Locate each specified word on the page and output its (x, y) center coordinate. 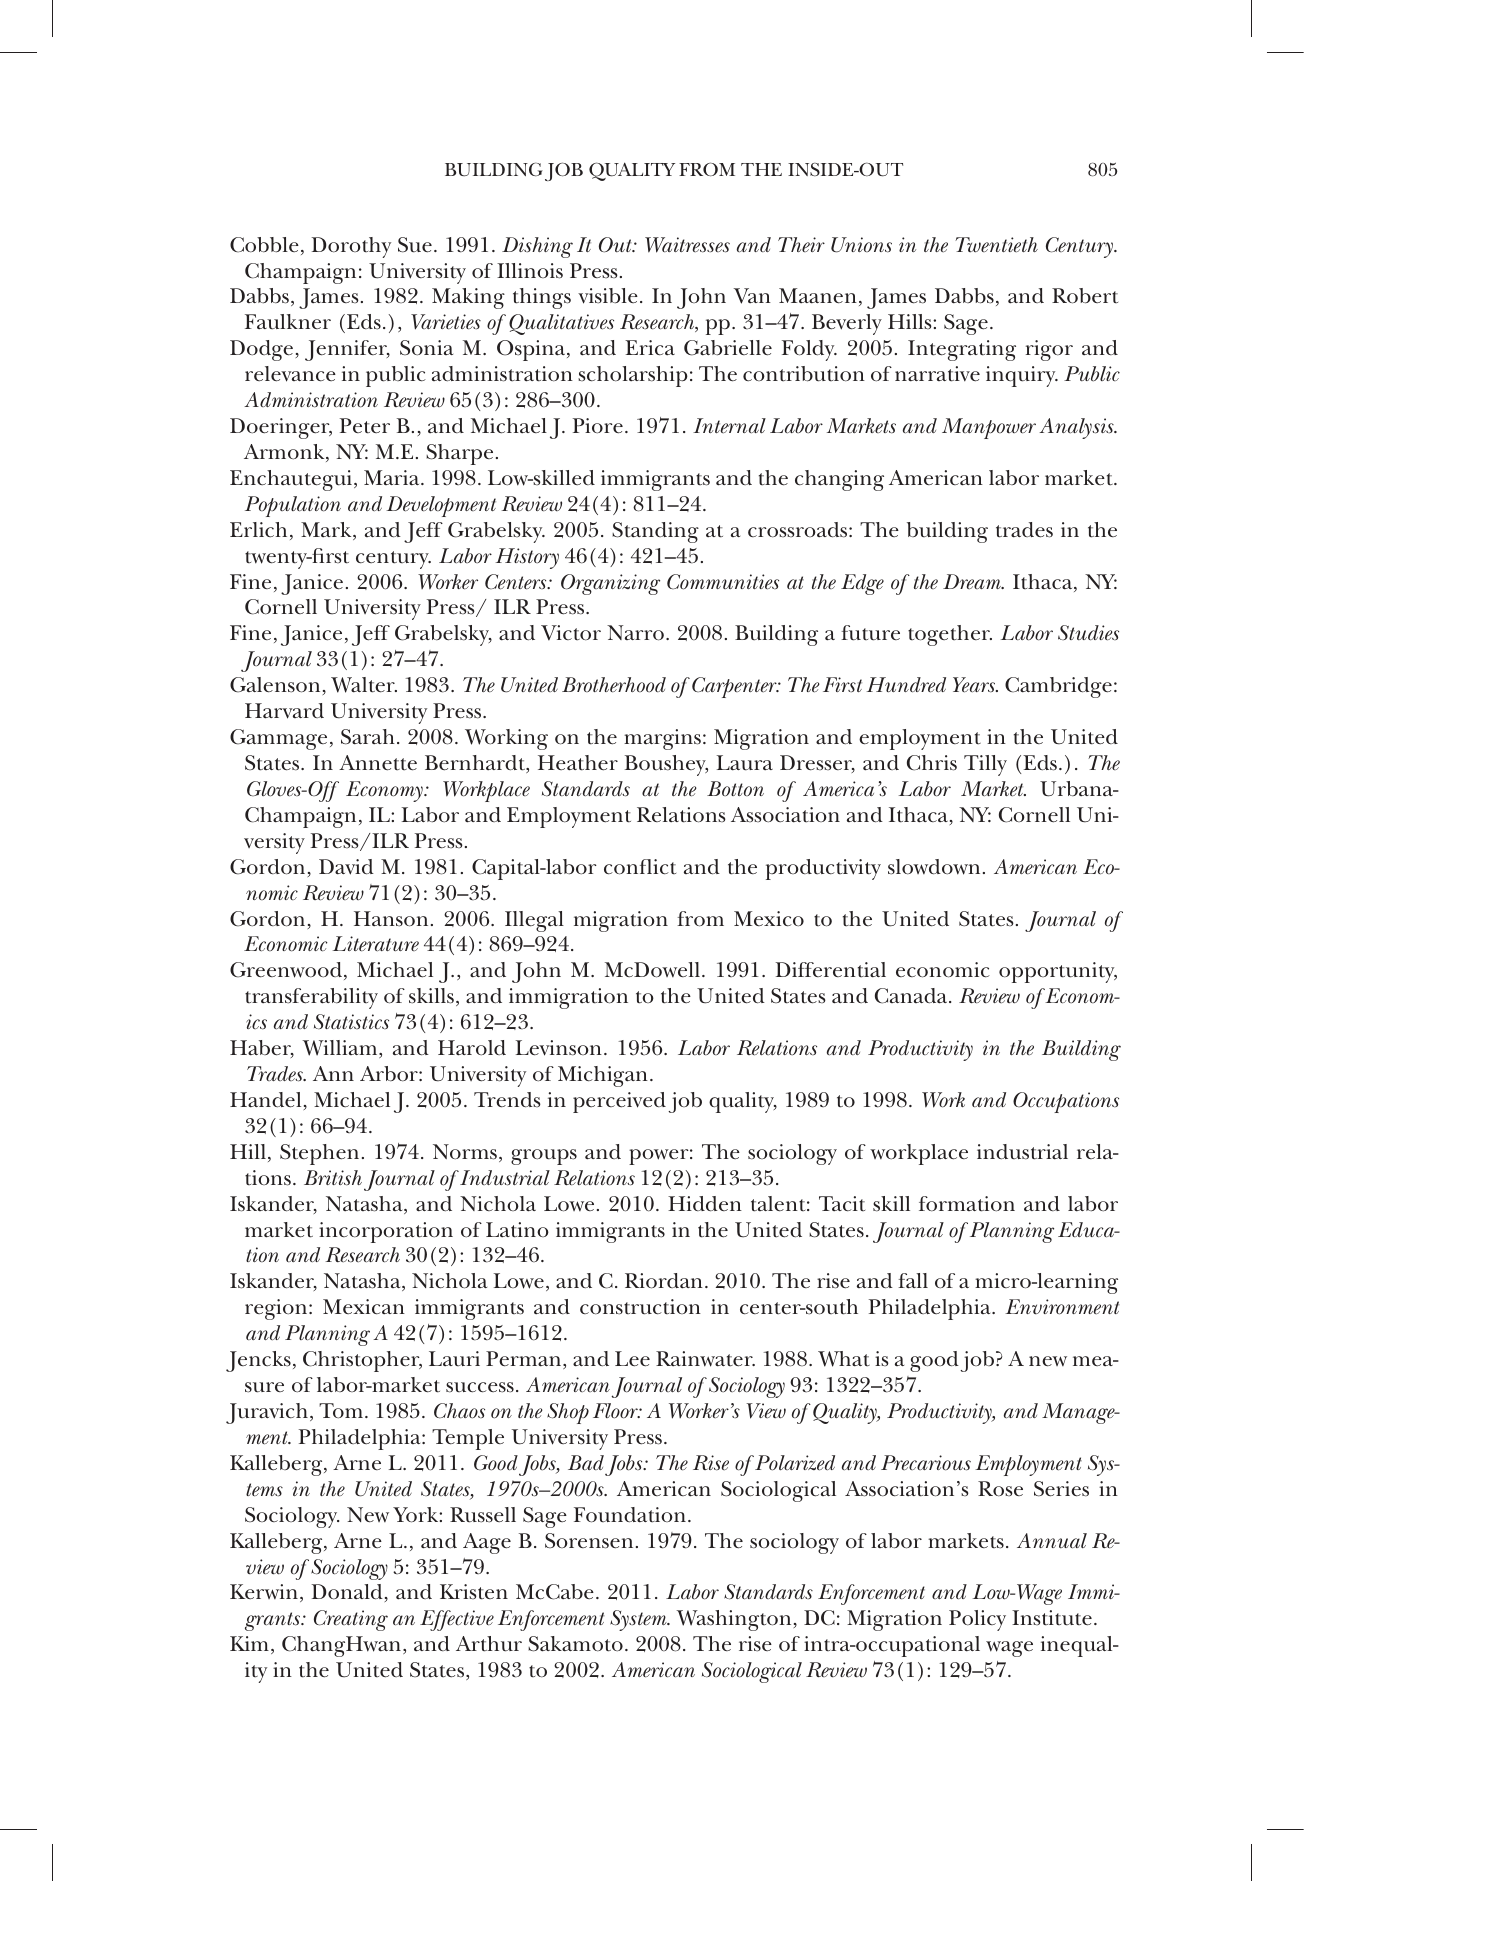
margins (662, 739)
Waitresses (687, 245)
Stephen (319, 1154)
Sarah (368, 737)
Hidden (705, 1204)
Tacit (842, 1204)
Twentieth (996, 245)
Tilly (985, 765)
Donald (347, 1592)
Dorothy (351, 247)
